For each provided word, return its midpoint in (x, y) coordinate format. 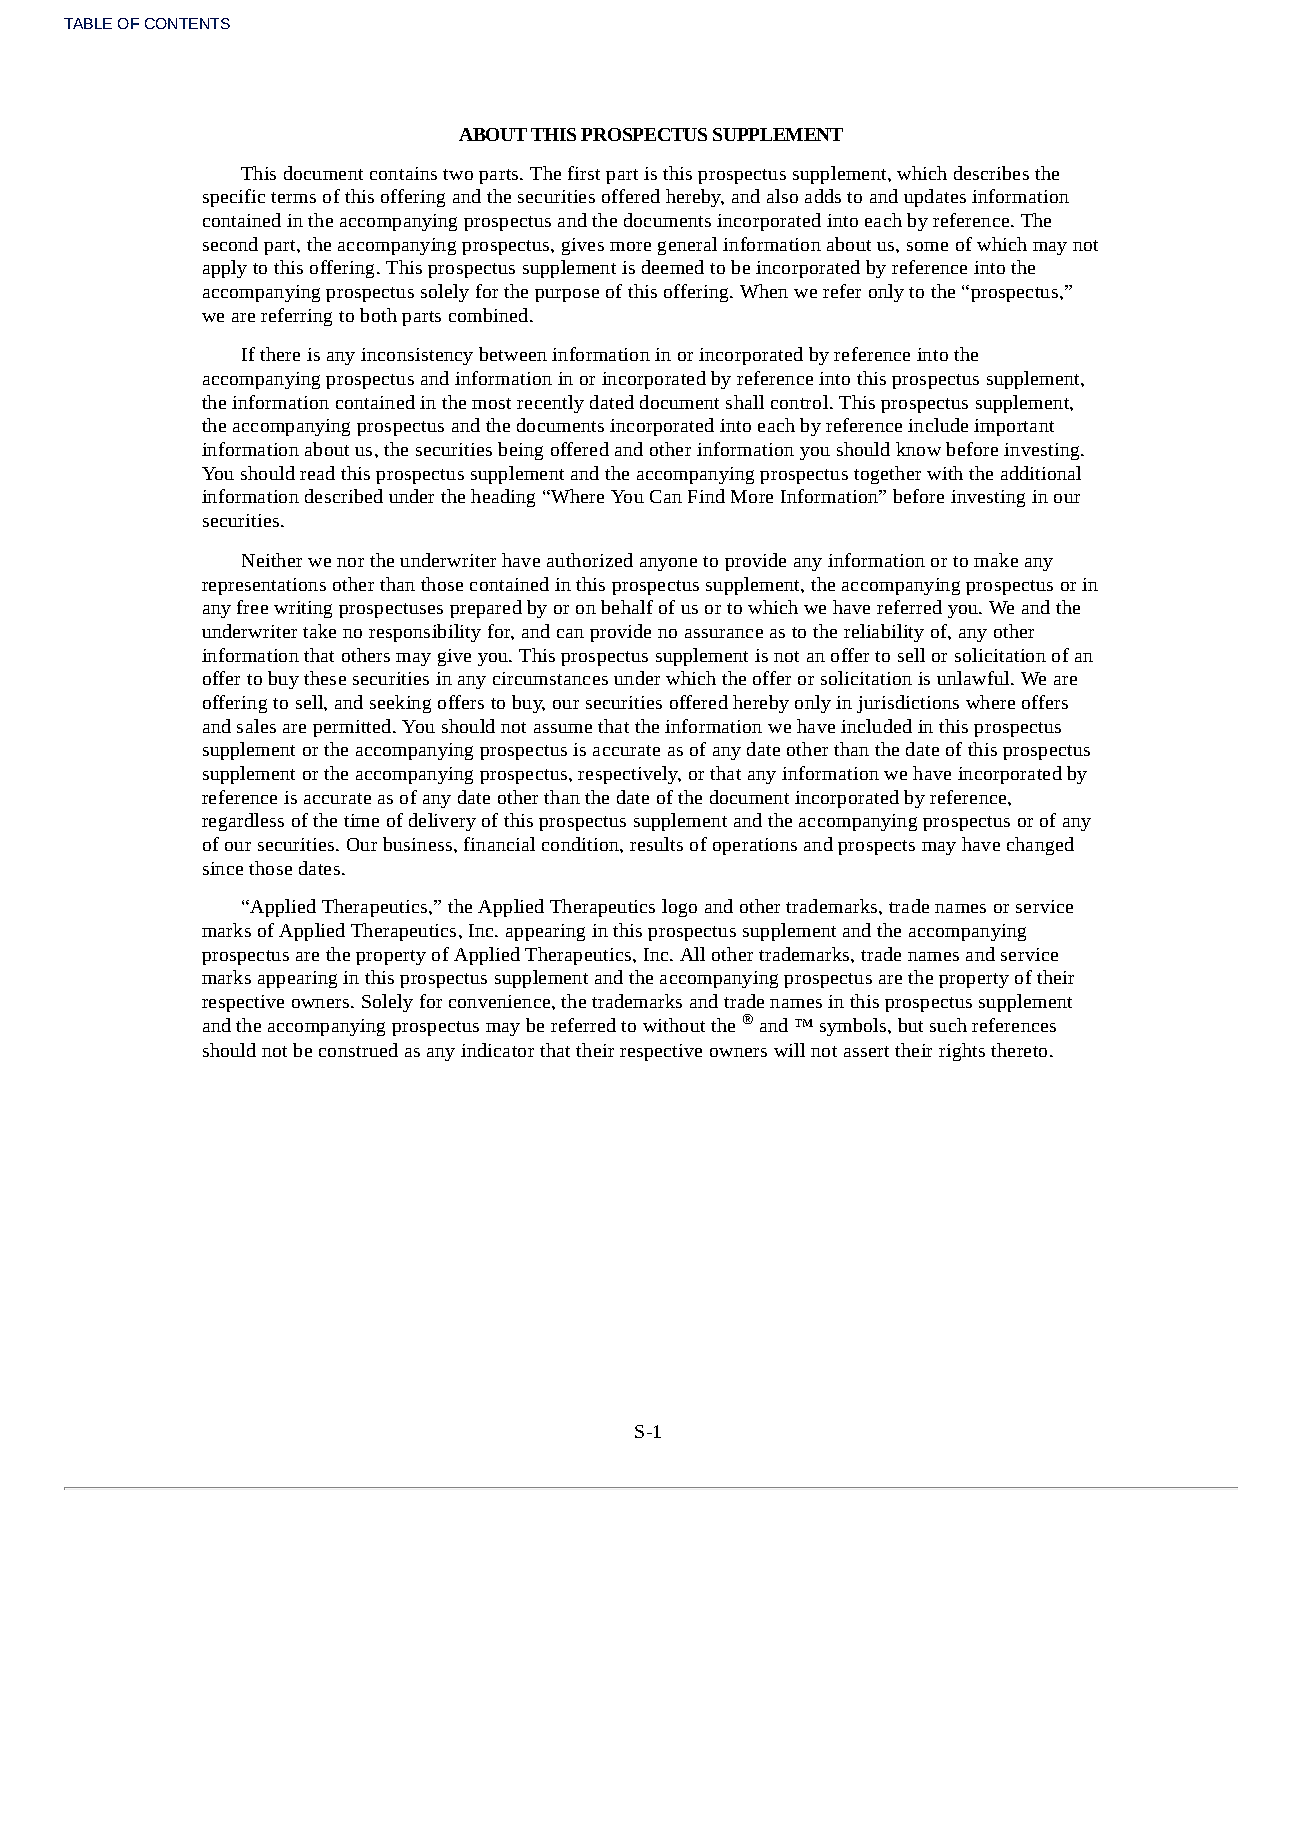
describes (991, 173)
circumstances (550, 678)
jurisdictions (908, 704)
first (584, 173)
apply (225, 269)
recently (550, 404)
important (1014, 427)
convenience (499, 1001)
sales (256, 726)
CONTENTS (187, 23)
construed (358, 1050)
